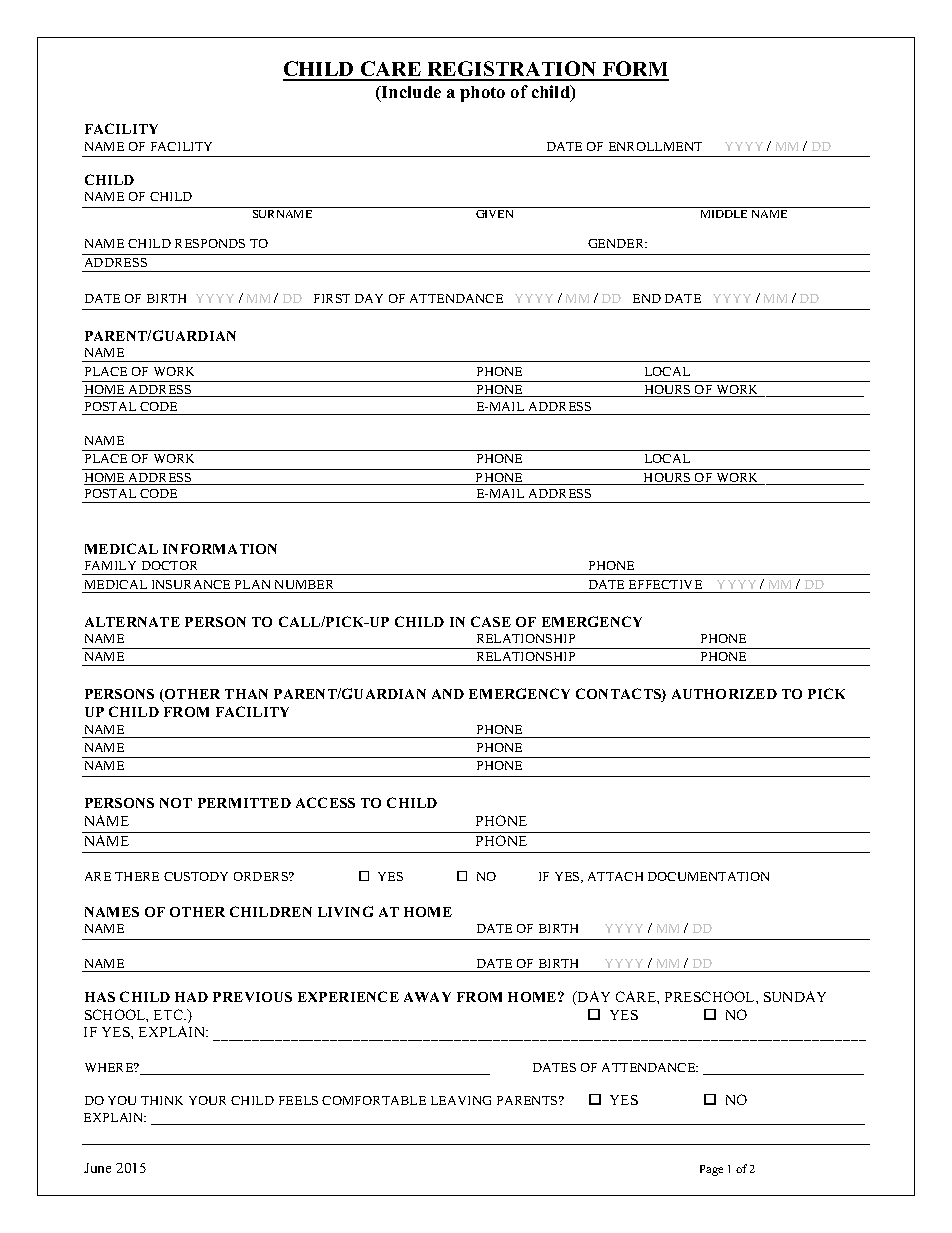 The image size is (952, 1233). What do you see at coordinates (461, 1100) in the page?
I see `LEAVING` at bounding box center [461, 1100].
